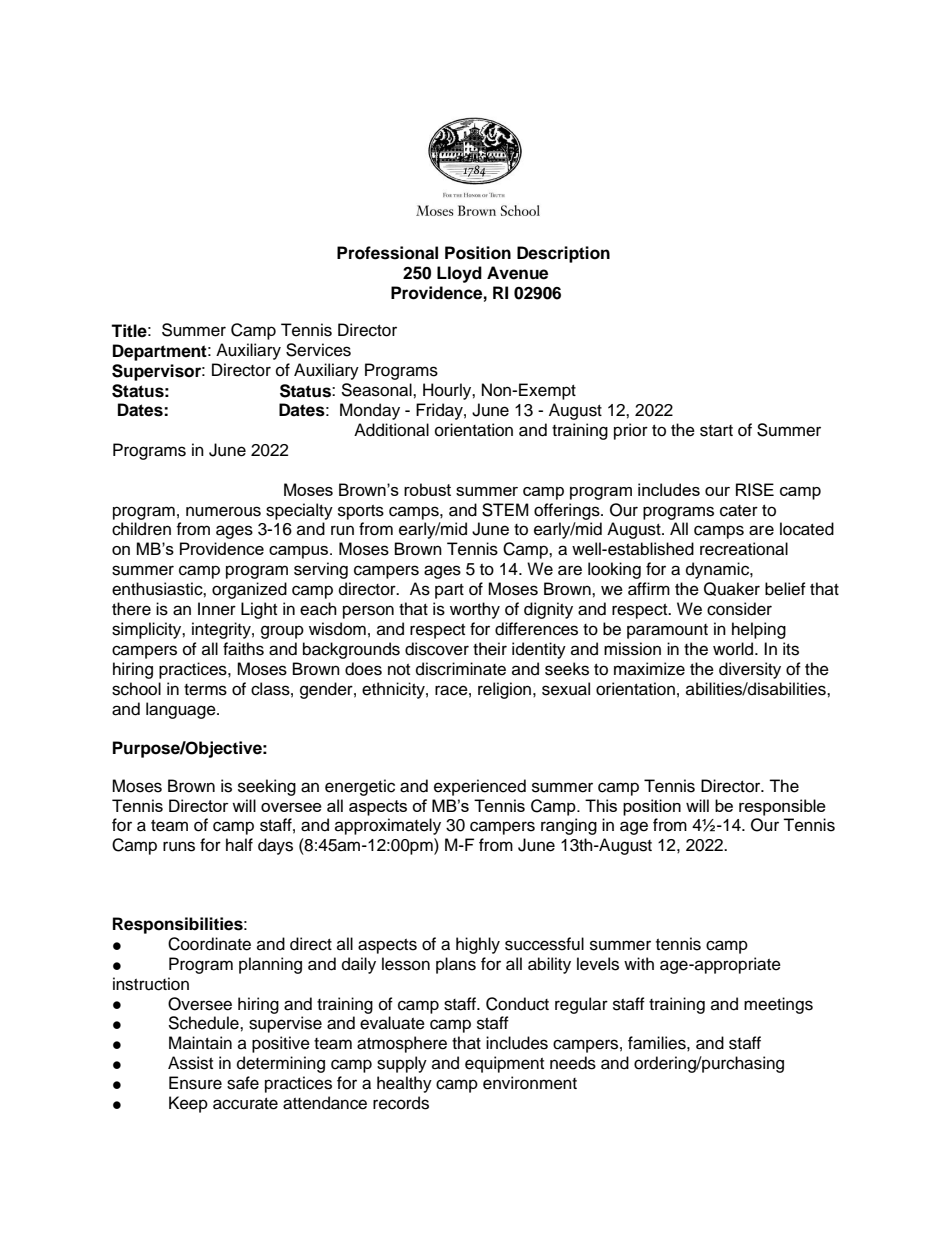  Describe the element at coordinates (459, 274) in the screenshot. I see `Lloyd` at that location.
